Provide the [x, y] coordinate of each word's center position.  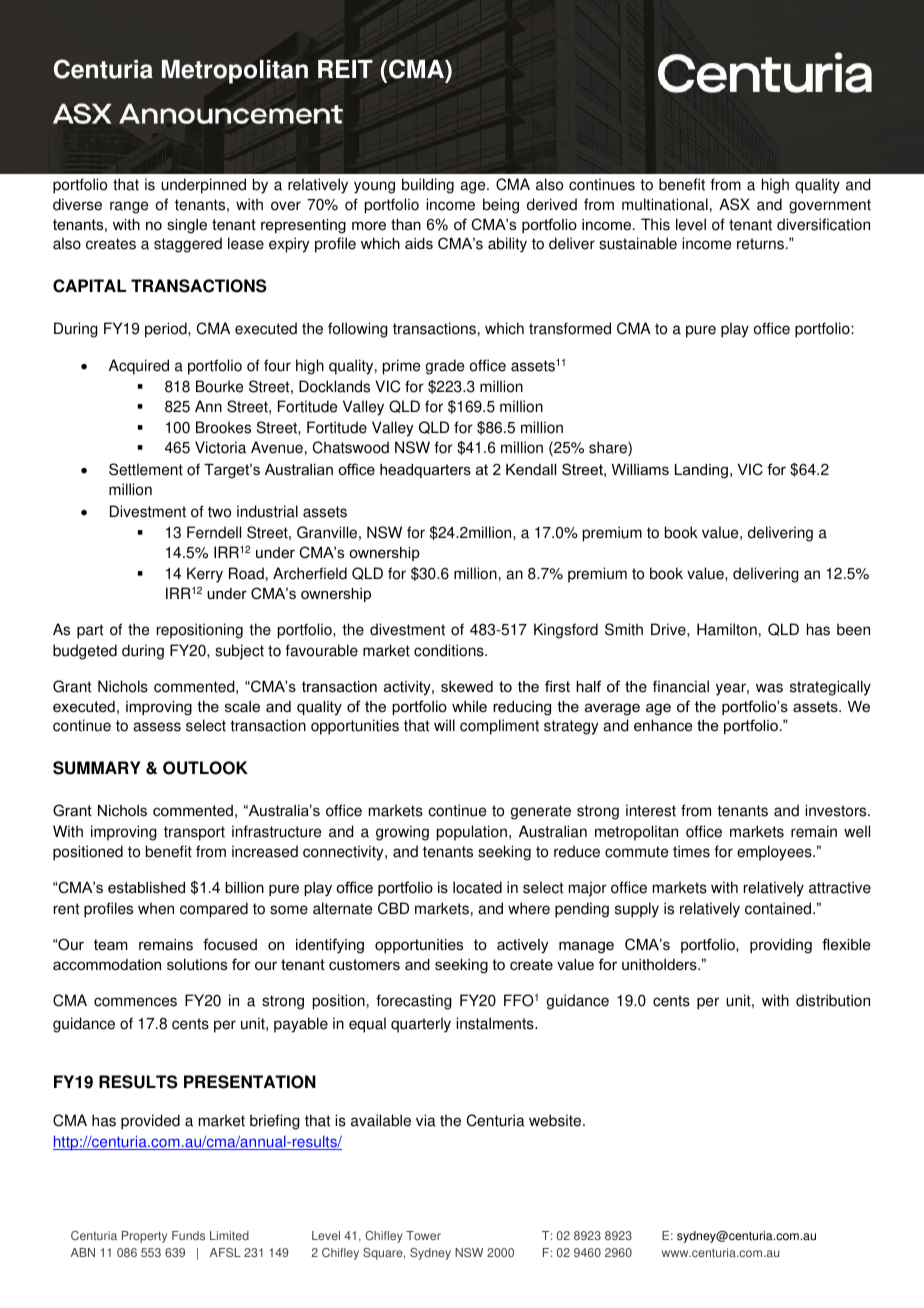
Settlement [146, 469]
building [428, 186]
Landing [701, 471]
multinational [665, 204]
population [472, 833]
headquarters [425, 471]
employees [775, 853]
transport [194, 833]
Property [144, 1237]
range [129, 207]
